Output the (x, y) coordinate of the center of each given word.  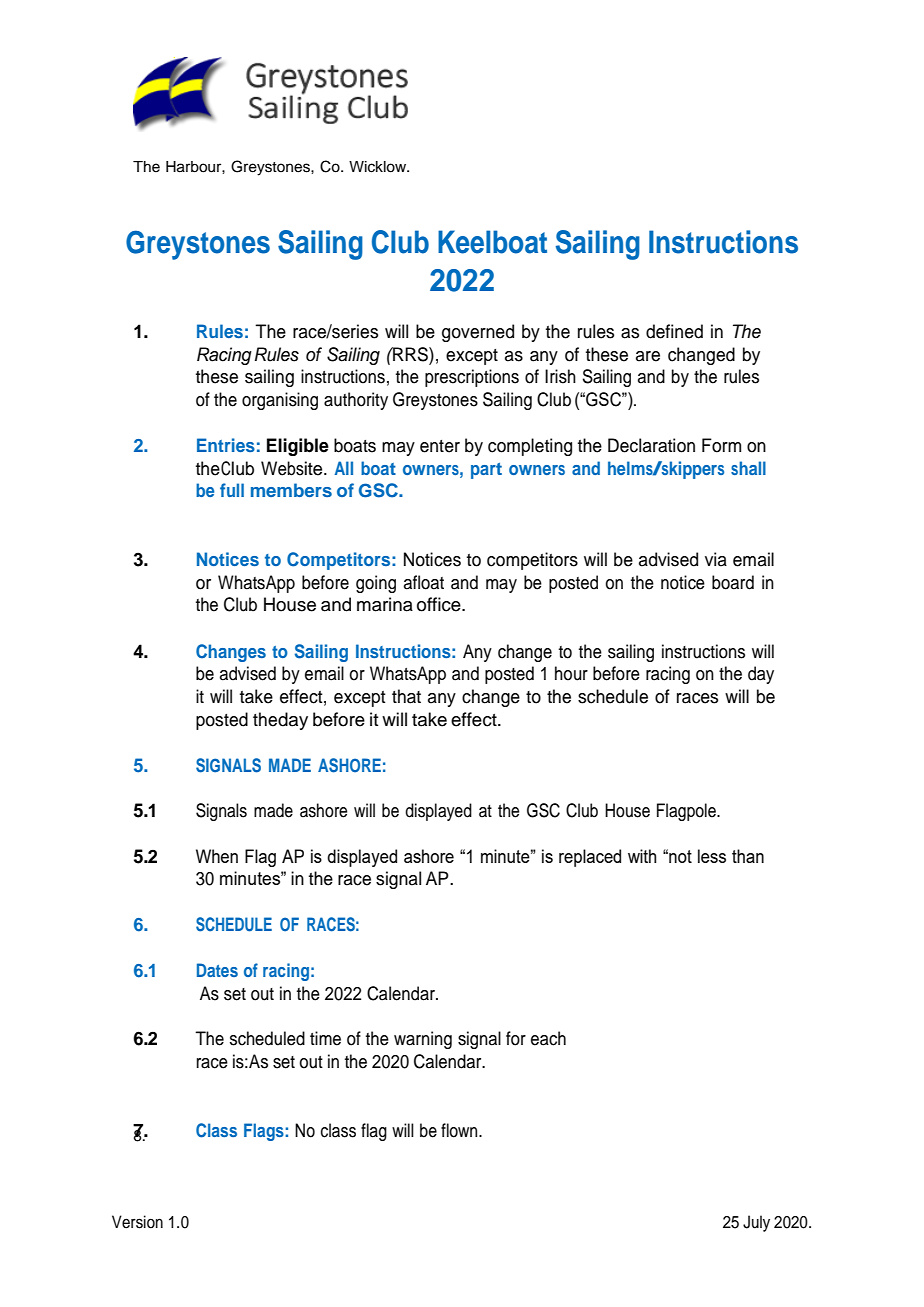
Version (137, 1222)
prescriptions (472, 378)
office (440, 604)
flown (460, 1130)
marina (385, 604)
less (712, 856)
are (648, 356)
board (733, 582)
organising (280, 401)
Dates (217, 970)
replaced (590, 858)
